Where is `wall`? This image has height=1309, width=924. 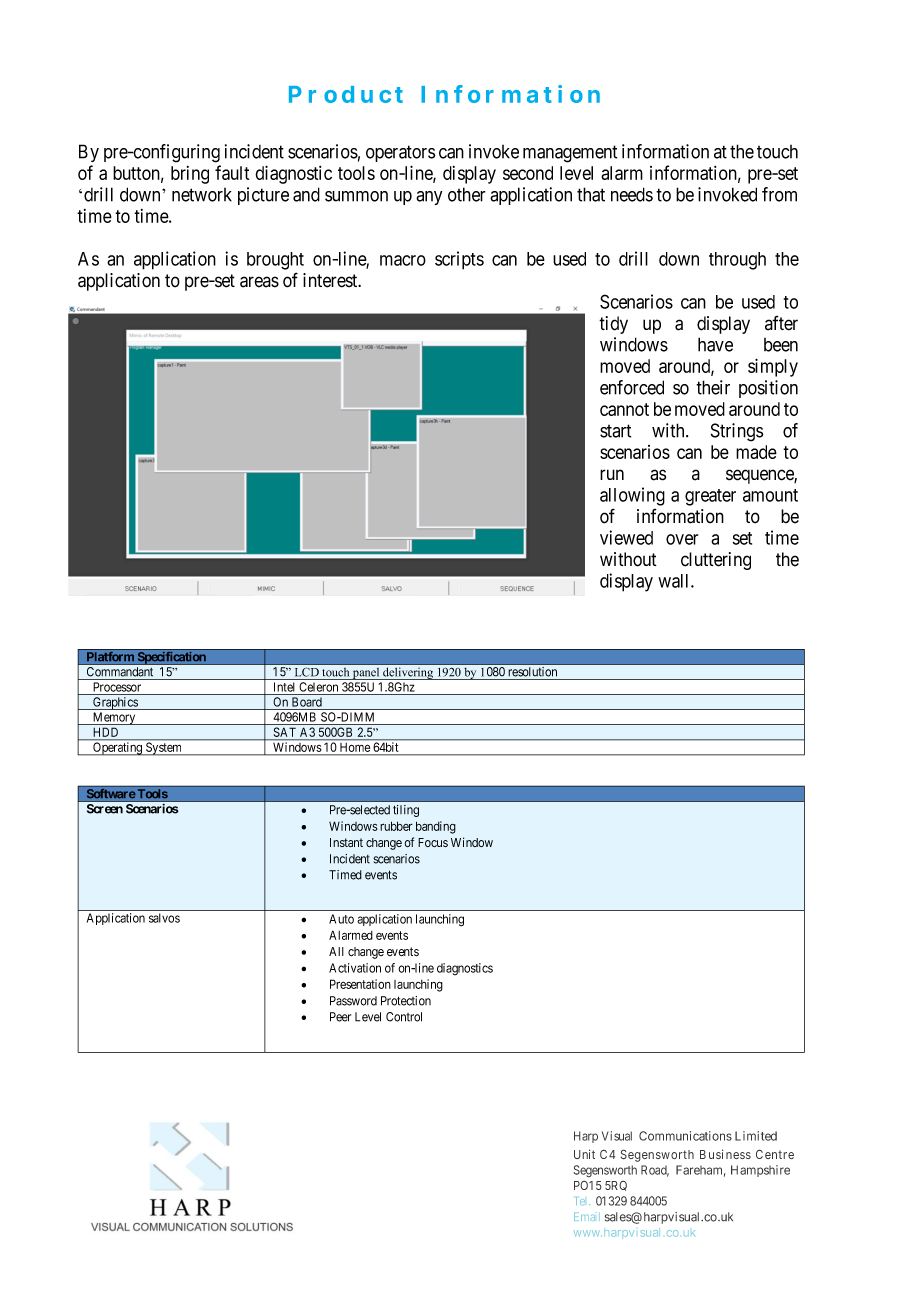
wall is located at coordinates (675, 581).
